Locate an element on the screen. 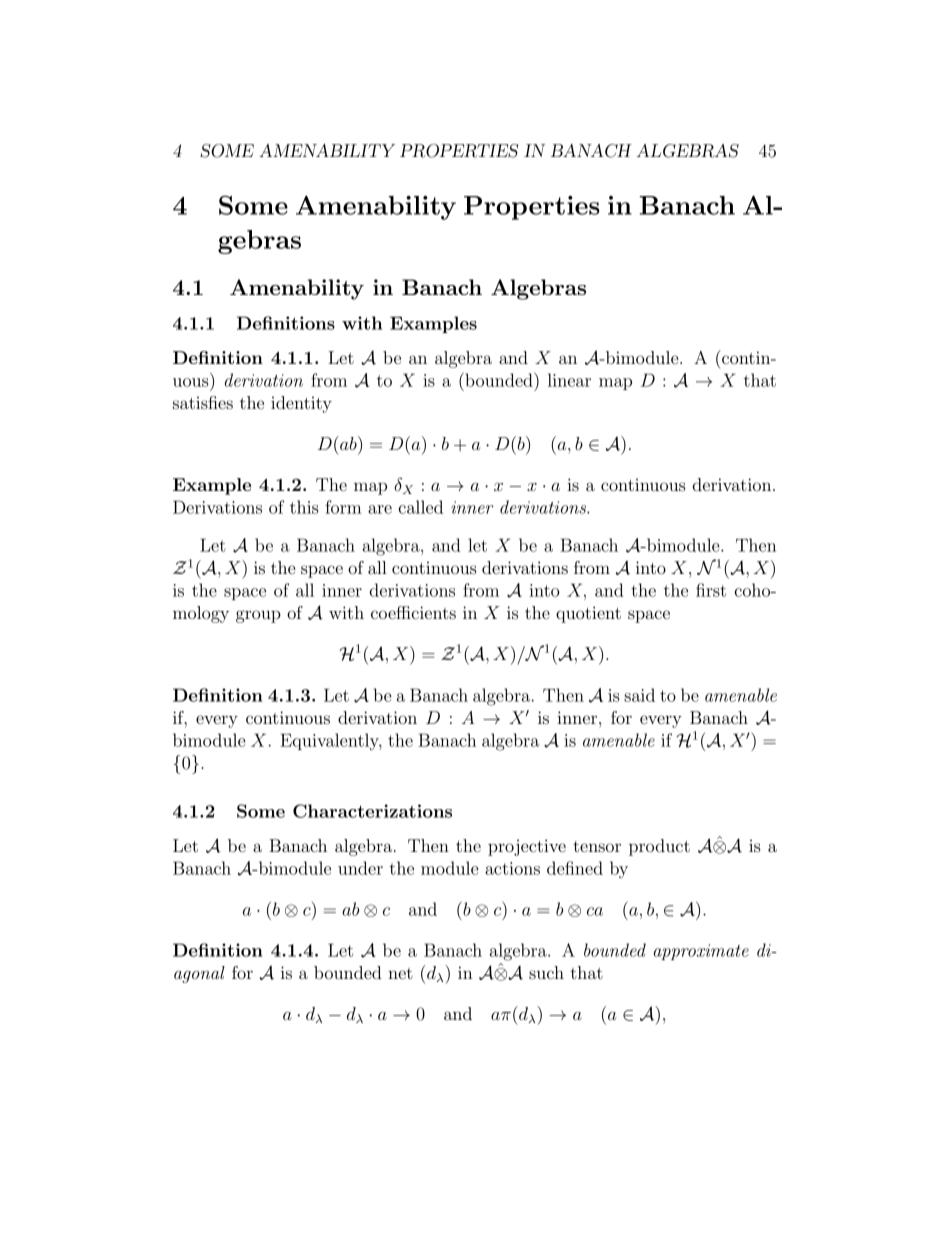  quotient is located at coordinates (588, 614).
